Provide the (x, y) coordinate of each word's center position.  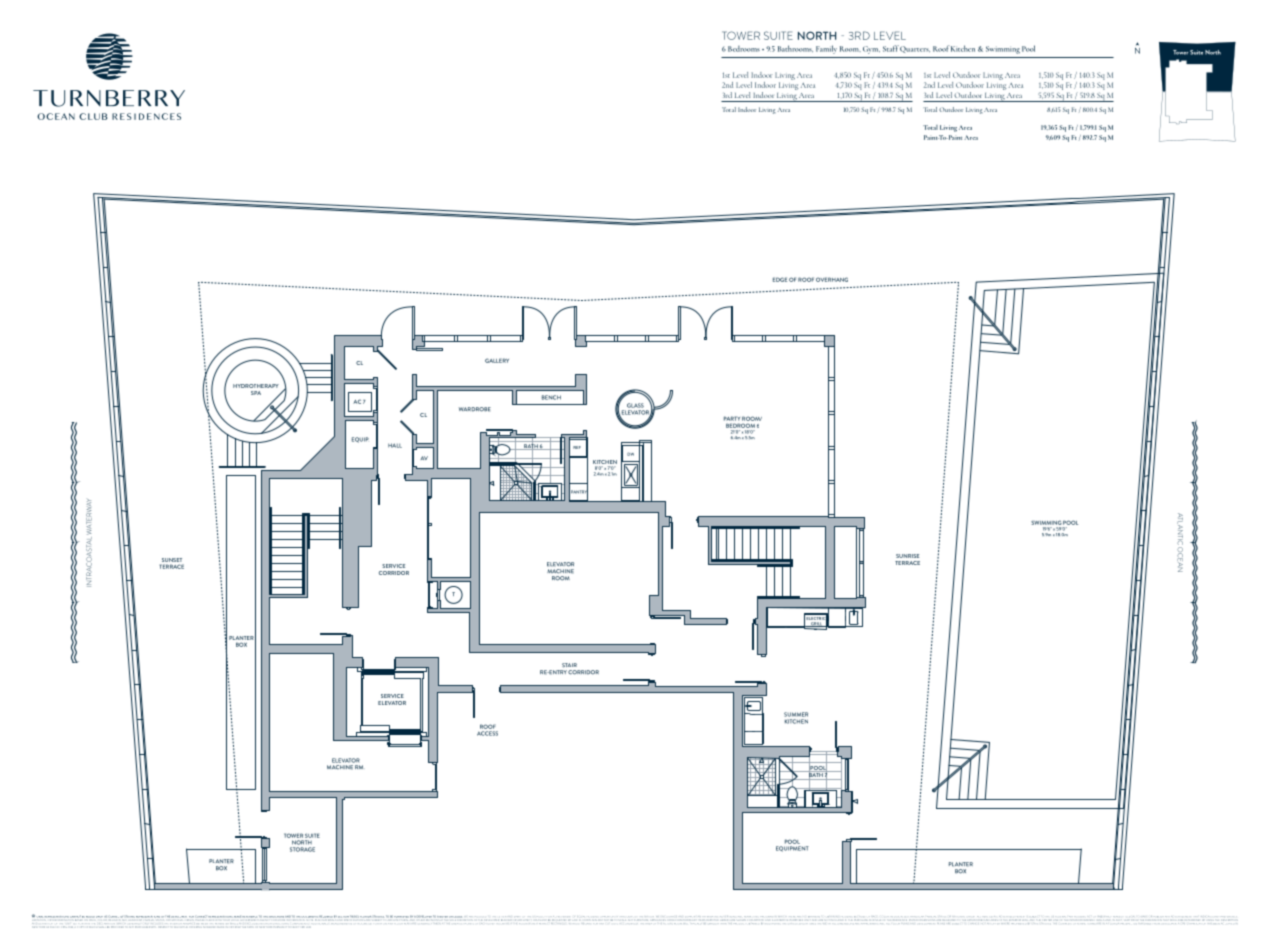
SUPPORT (692, 918)
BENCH (551, 397)
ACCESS (487, 733)
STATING (130, 916)
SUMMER (796, 714)
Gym (871, 50)
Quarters (915, 49)
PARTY (732, 418)
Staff (891, 48)
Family (826, 49)
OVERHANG (832, 279)
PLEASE (201, 920)
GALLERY (497, 360)
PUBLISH (1157, 916)
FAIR (1069, 916)
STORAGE (302, 849)
